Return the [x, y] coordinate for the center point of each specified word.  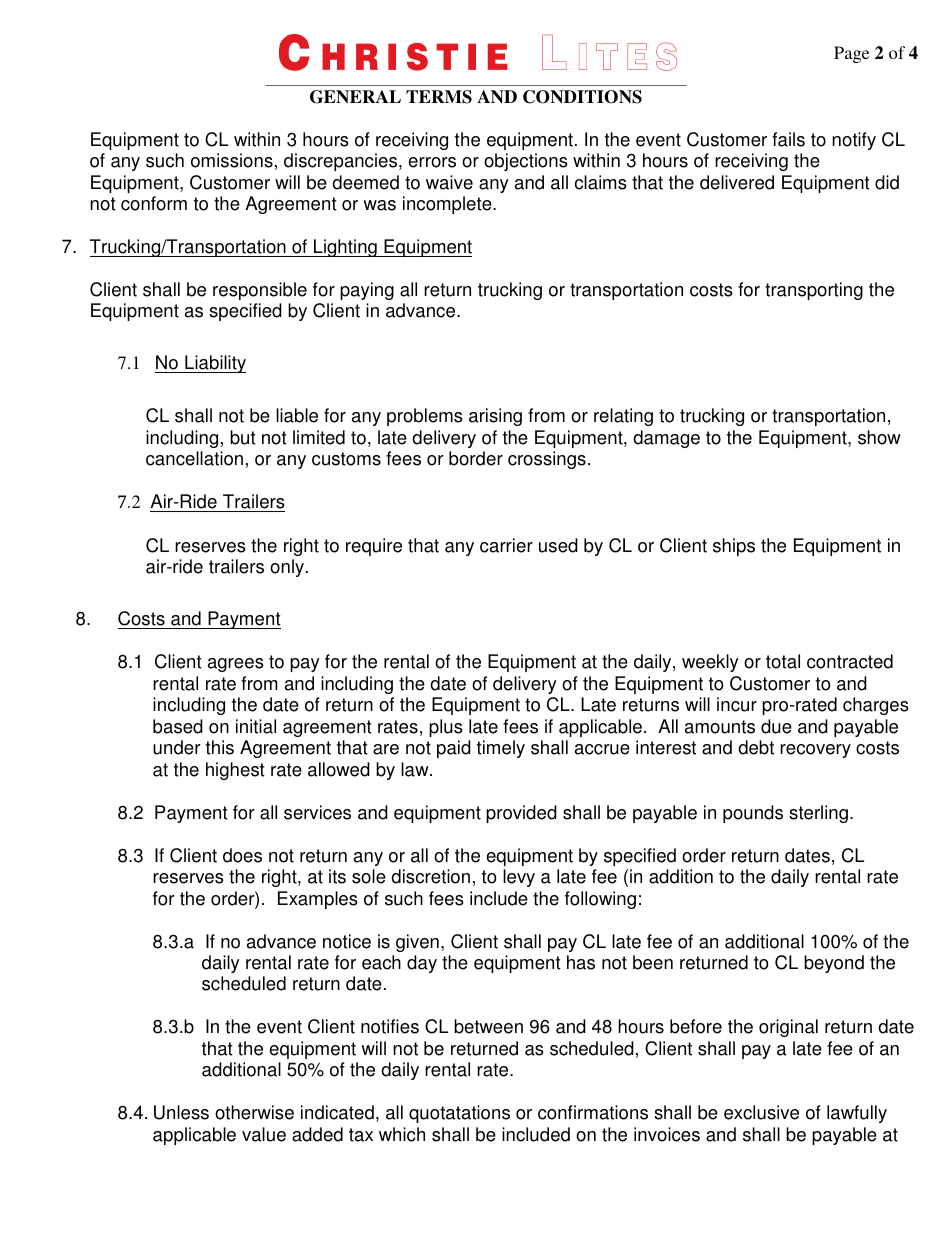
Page [851, 54]
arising [495, 417]
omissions [232, 160]
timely [501, 749]
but [243, 437]
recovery [815, 751]
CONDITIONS [582, 97]
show [879, 437]
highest [235, 771]
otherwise [254, 1112]
